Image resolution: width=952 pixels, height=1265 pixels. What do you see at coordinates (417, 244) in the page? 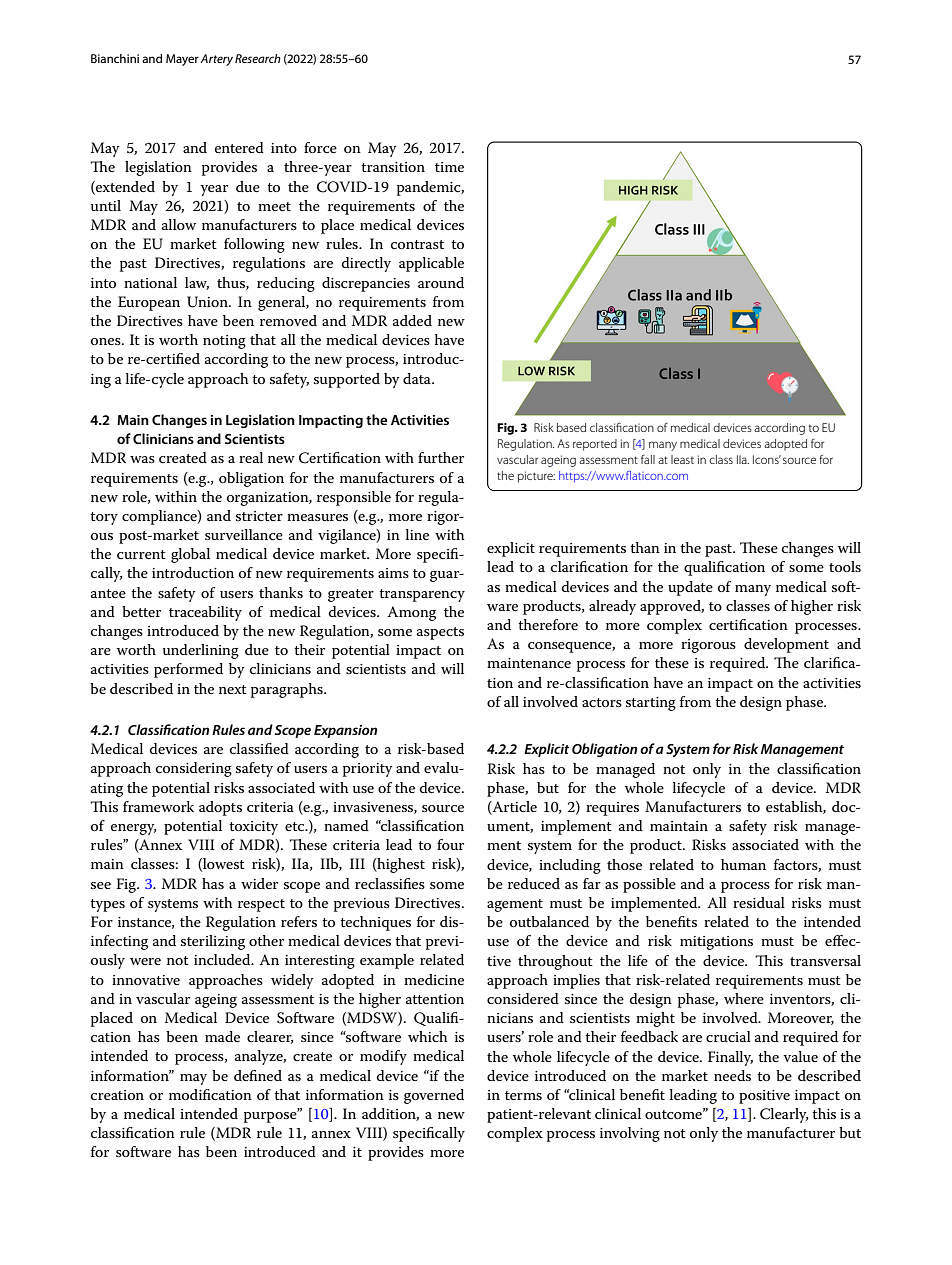
I see `contrast` at bounding box center [417, 244].
